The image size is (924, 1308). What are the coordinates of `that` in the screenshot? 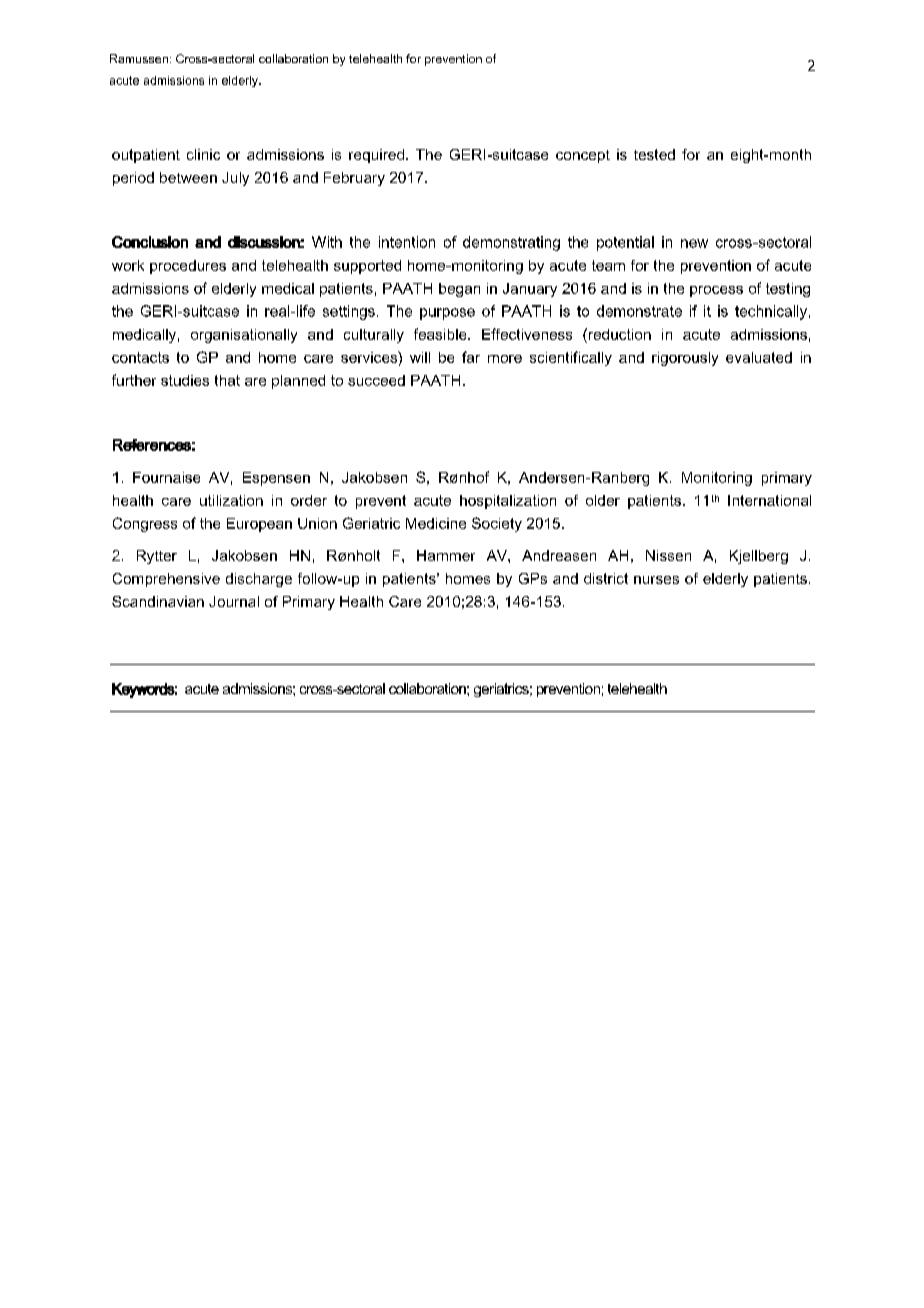 It's located at (227, 380).
